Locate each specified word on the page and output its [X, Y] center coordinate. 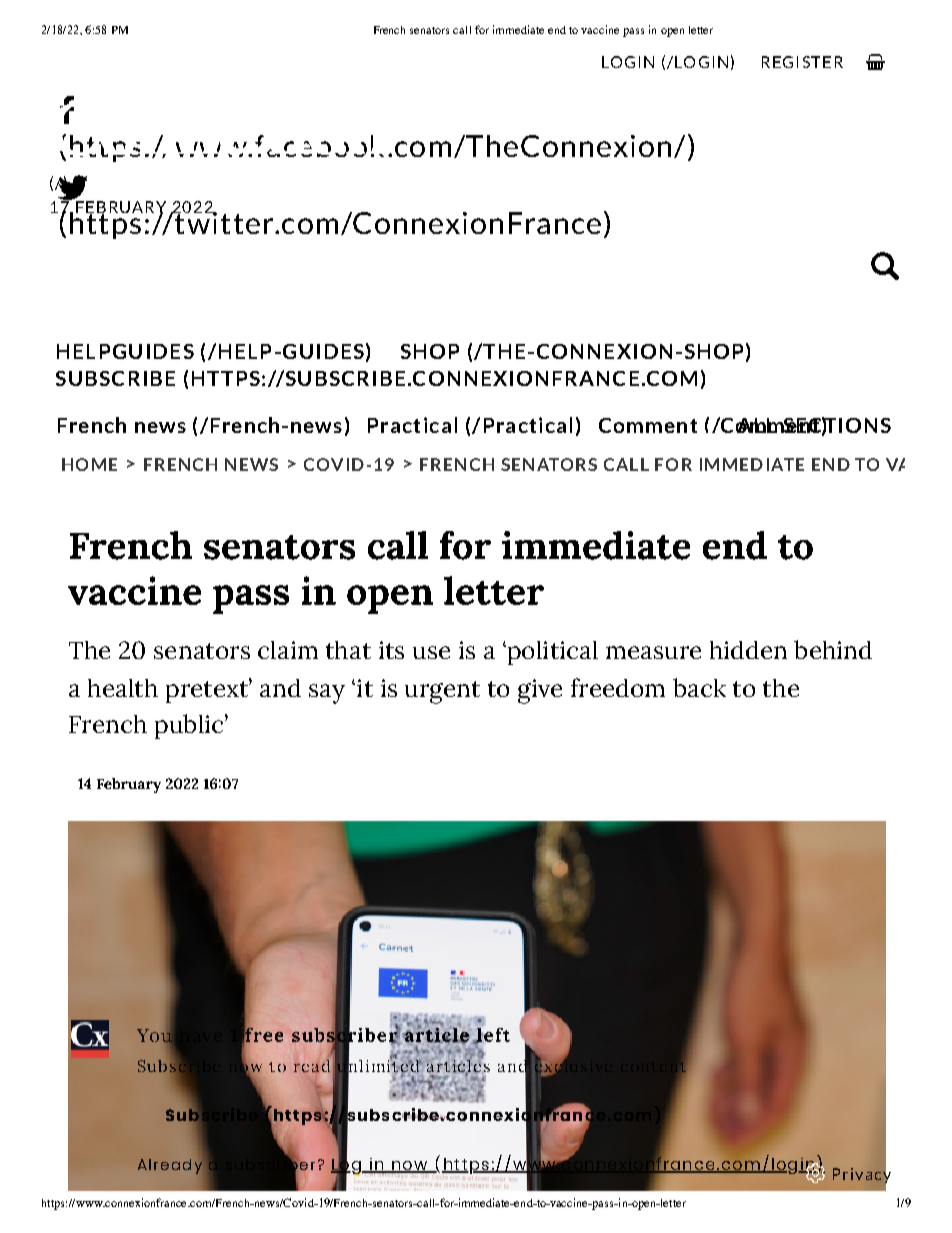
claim [288, 650]
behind [833, 649]
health [123, 688]
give [540, 691]
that [348, 650]
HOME [89, 464]
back [699, 687]
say [327, 694]
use [431, 652]
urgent [442, 692]
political [551, 653]
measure [653, 652]
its [391, 650]
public [190, 726]
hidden [748, 650]
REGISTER [802, 62]
